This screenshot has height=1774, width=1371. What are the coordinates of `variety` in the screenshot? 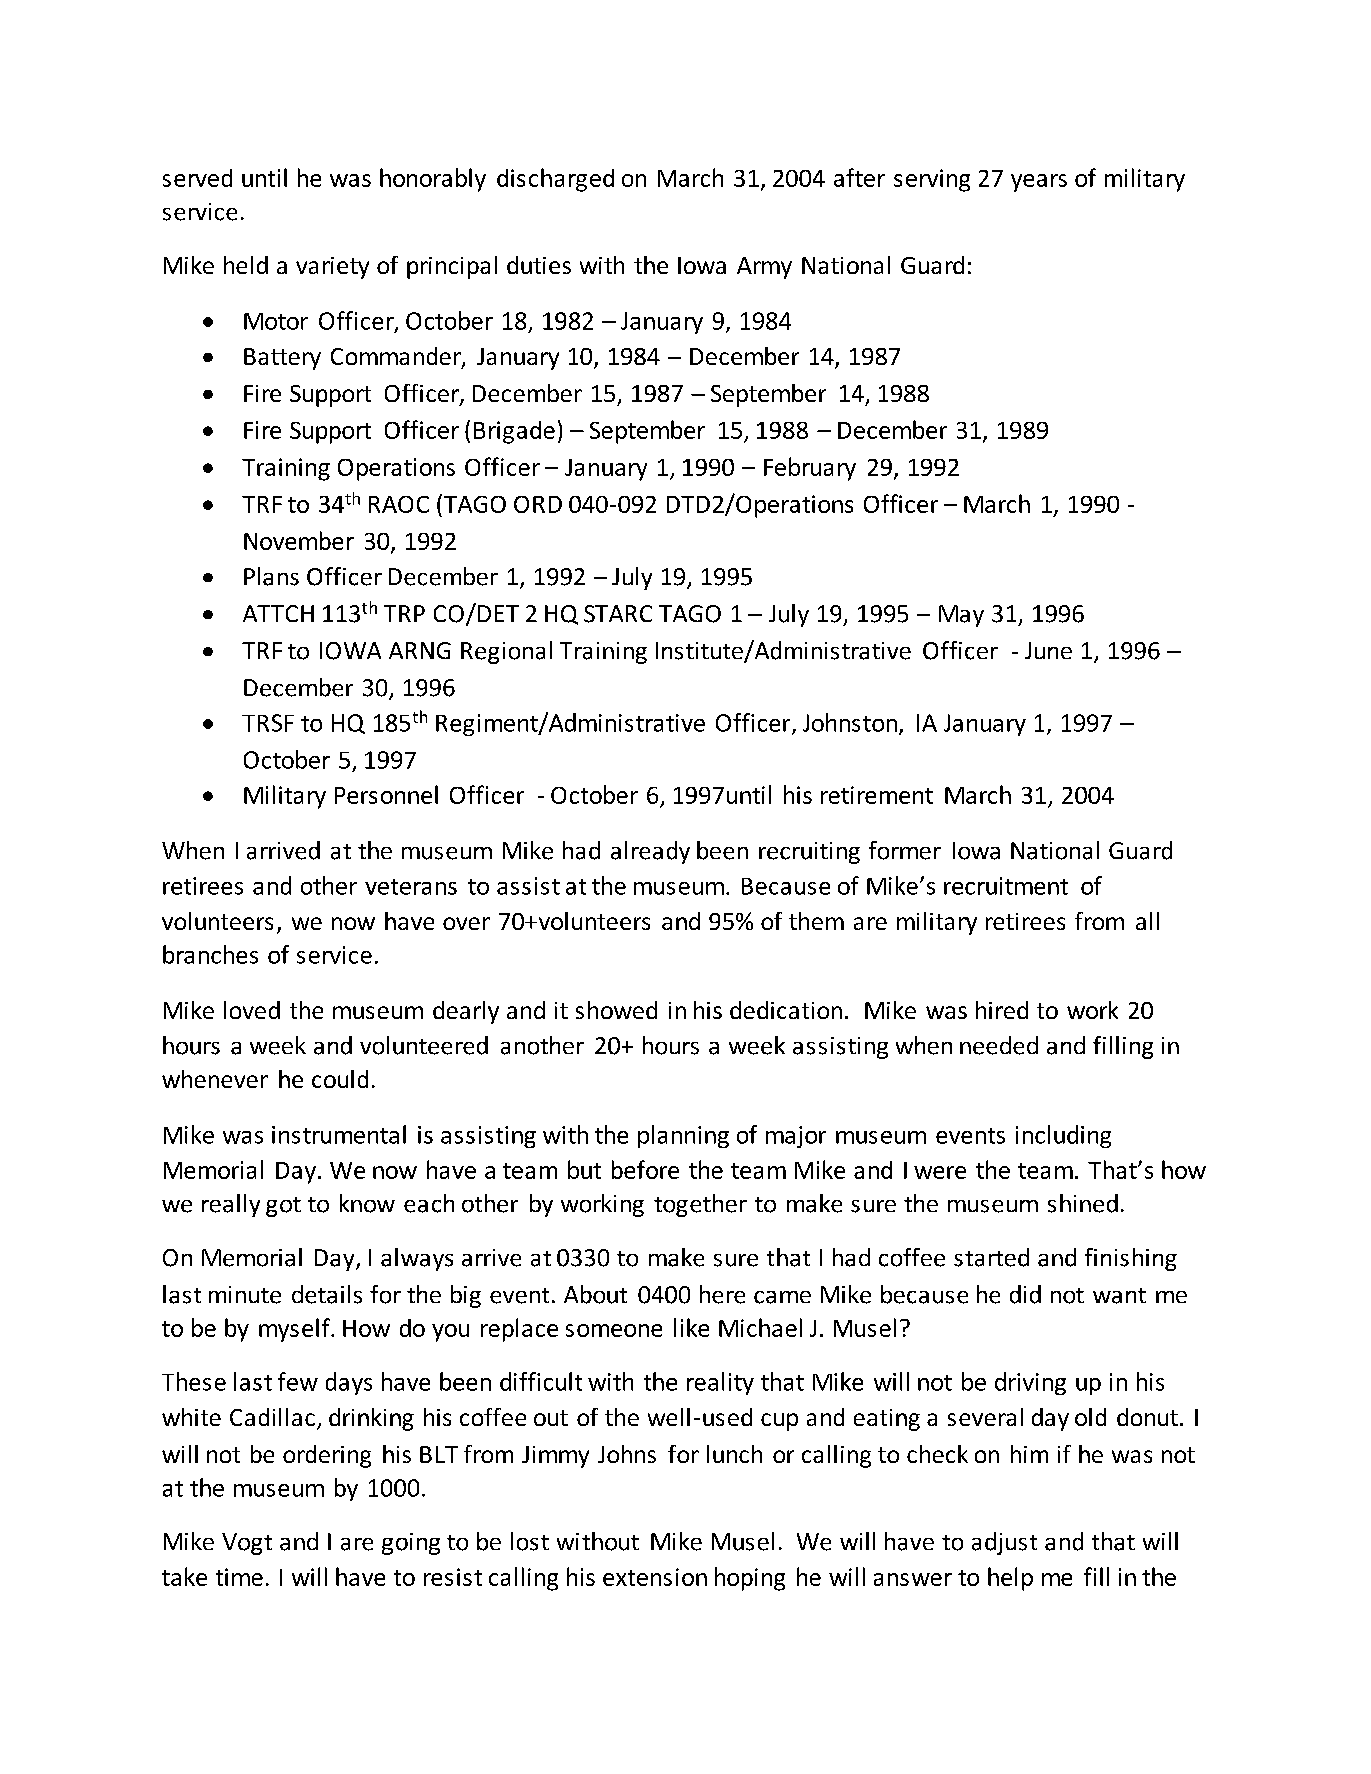 It's located at (332, 268).
